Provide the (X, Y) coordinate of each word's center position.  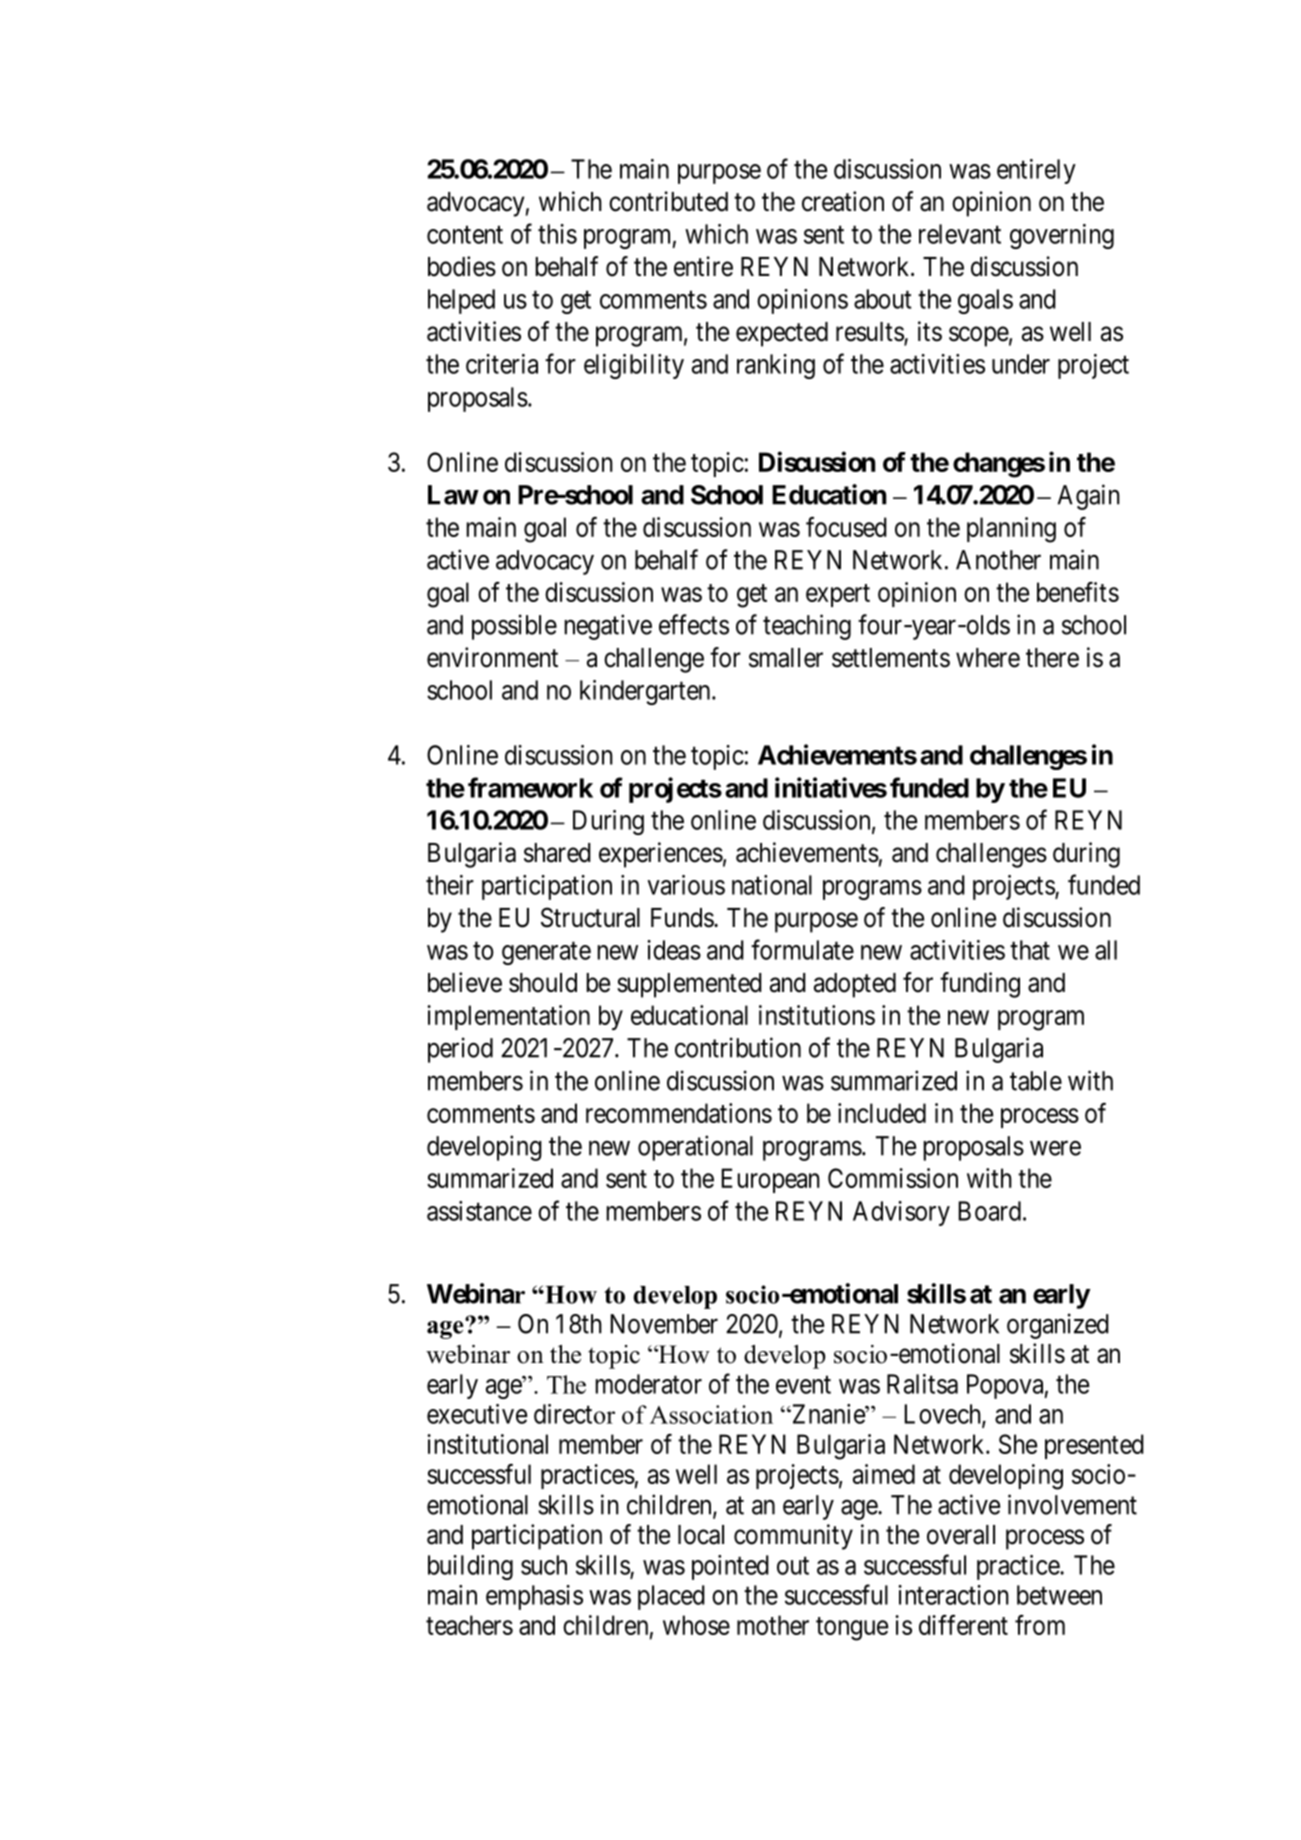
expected (782, 334)
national (772, 885)
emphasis (534, 1597)
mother (773, 1625)
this (557, 234)
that (1030, 950)
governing (1062, 236)
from (1040, 1625)
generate (546, 953)
